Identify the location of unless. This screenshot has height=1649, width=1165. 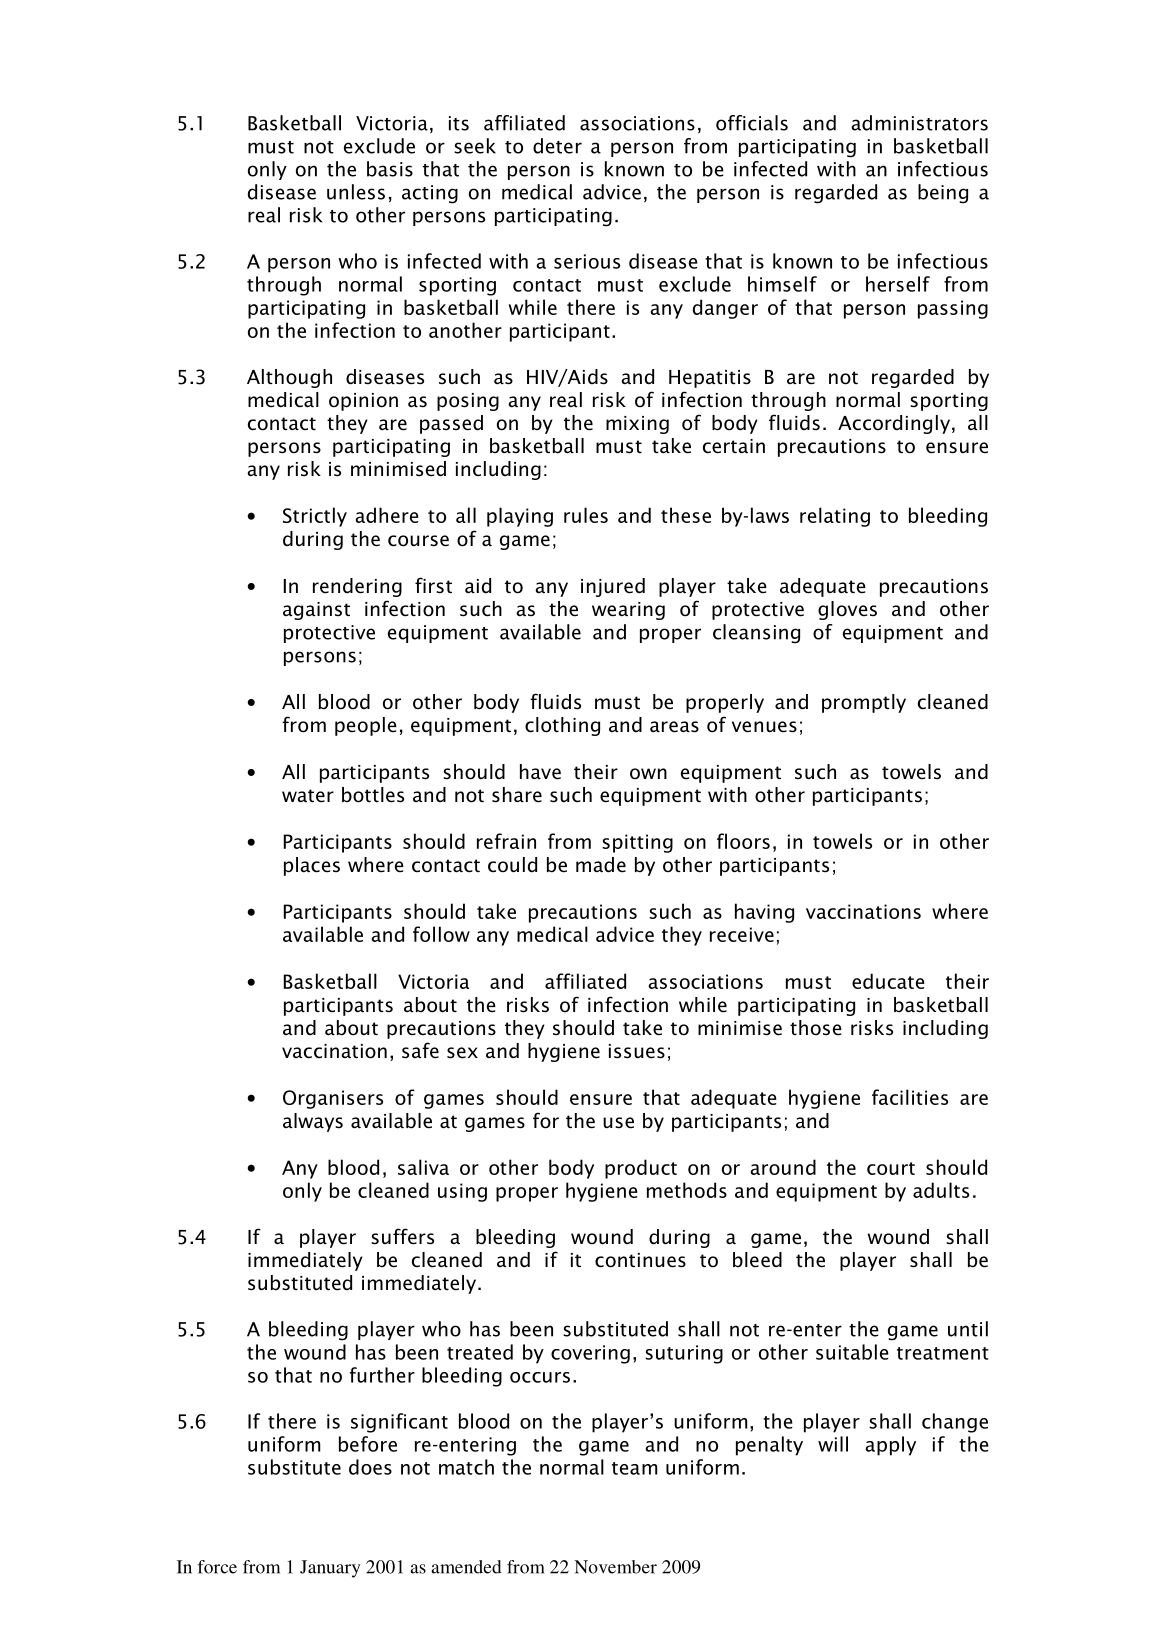
(356, 192).
